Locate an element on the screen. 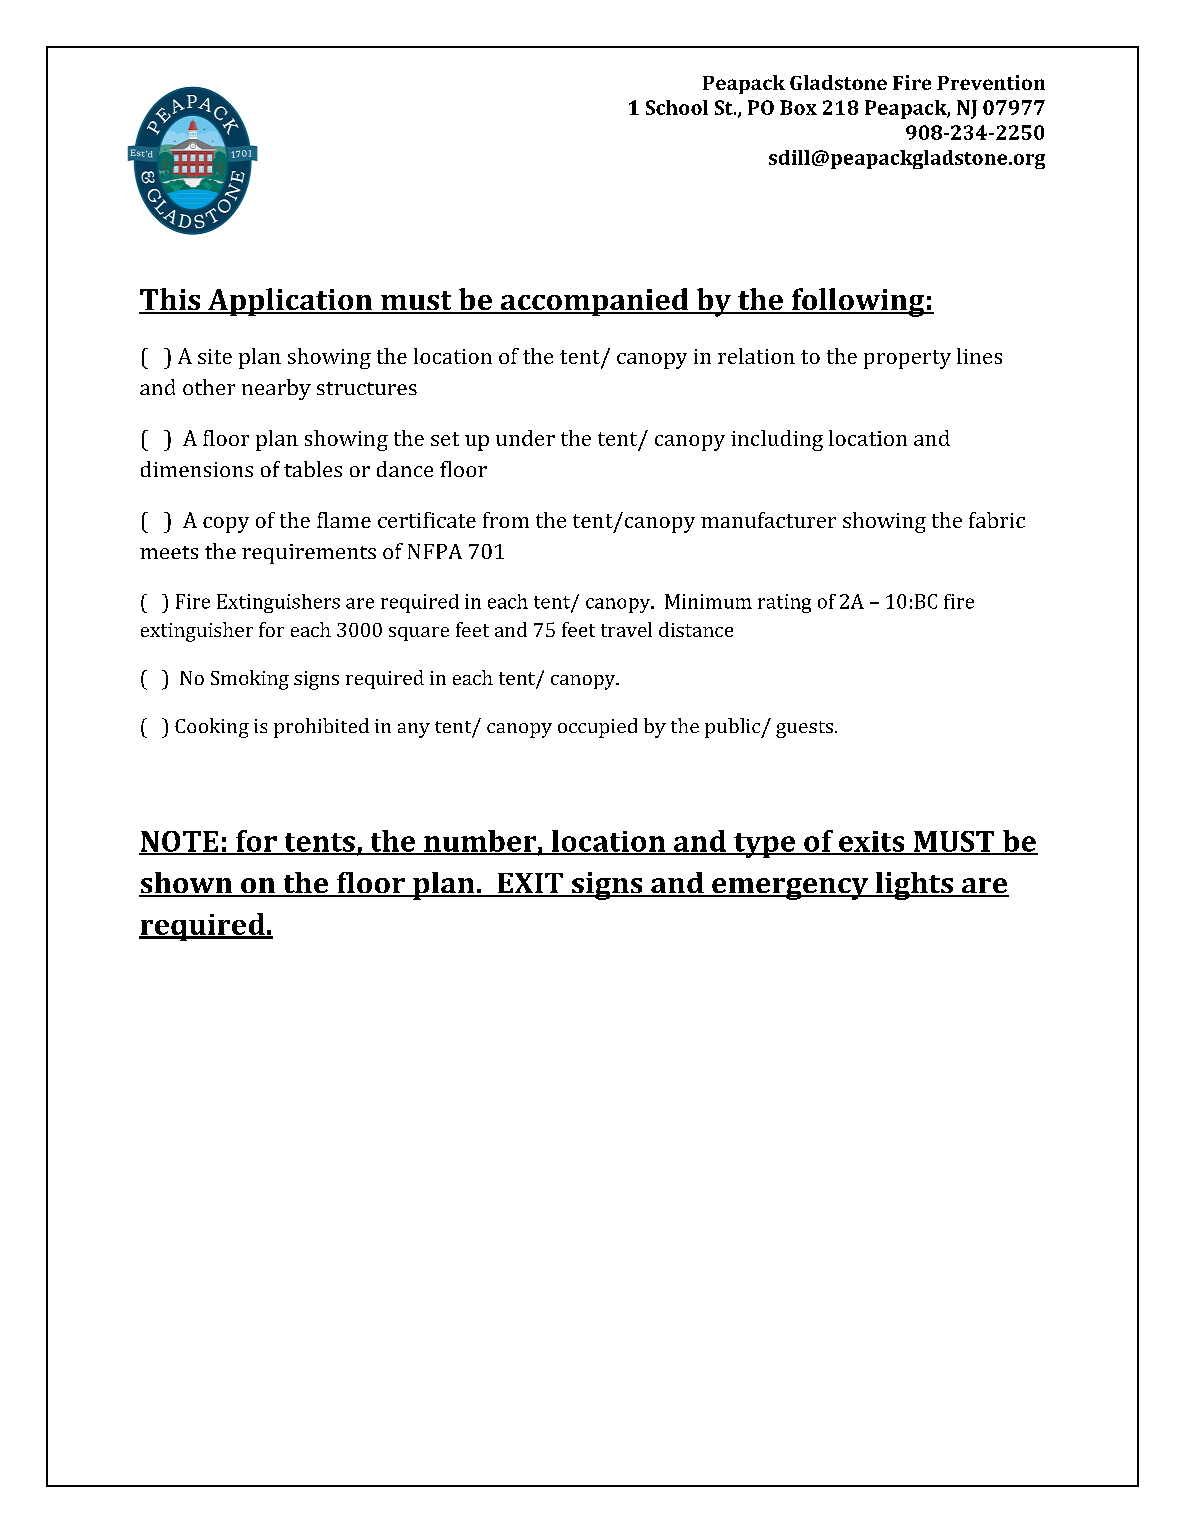  Application is located at coordinates (290, 302).
